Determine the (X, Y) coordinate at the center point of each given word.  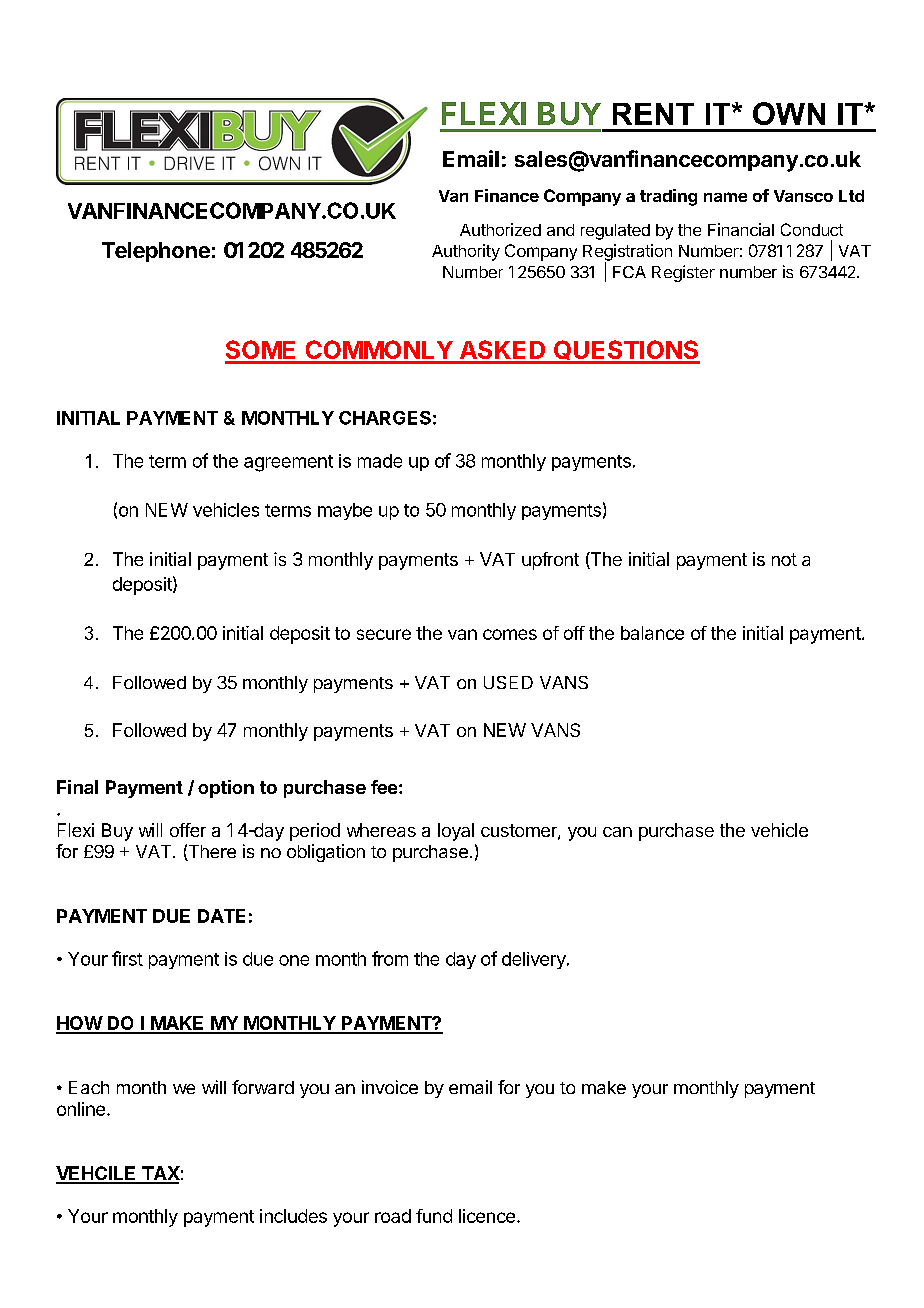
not (784, 559)
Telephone (156, 252)
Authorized (500, 229)
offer (188, 830)
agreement (288, 463)
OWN (789, 113)
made (380, 461)
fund (434, 1216)
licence (487, 1216)
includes (293, 1216)
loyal (456, 832)
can (617, 832)
